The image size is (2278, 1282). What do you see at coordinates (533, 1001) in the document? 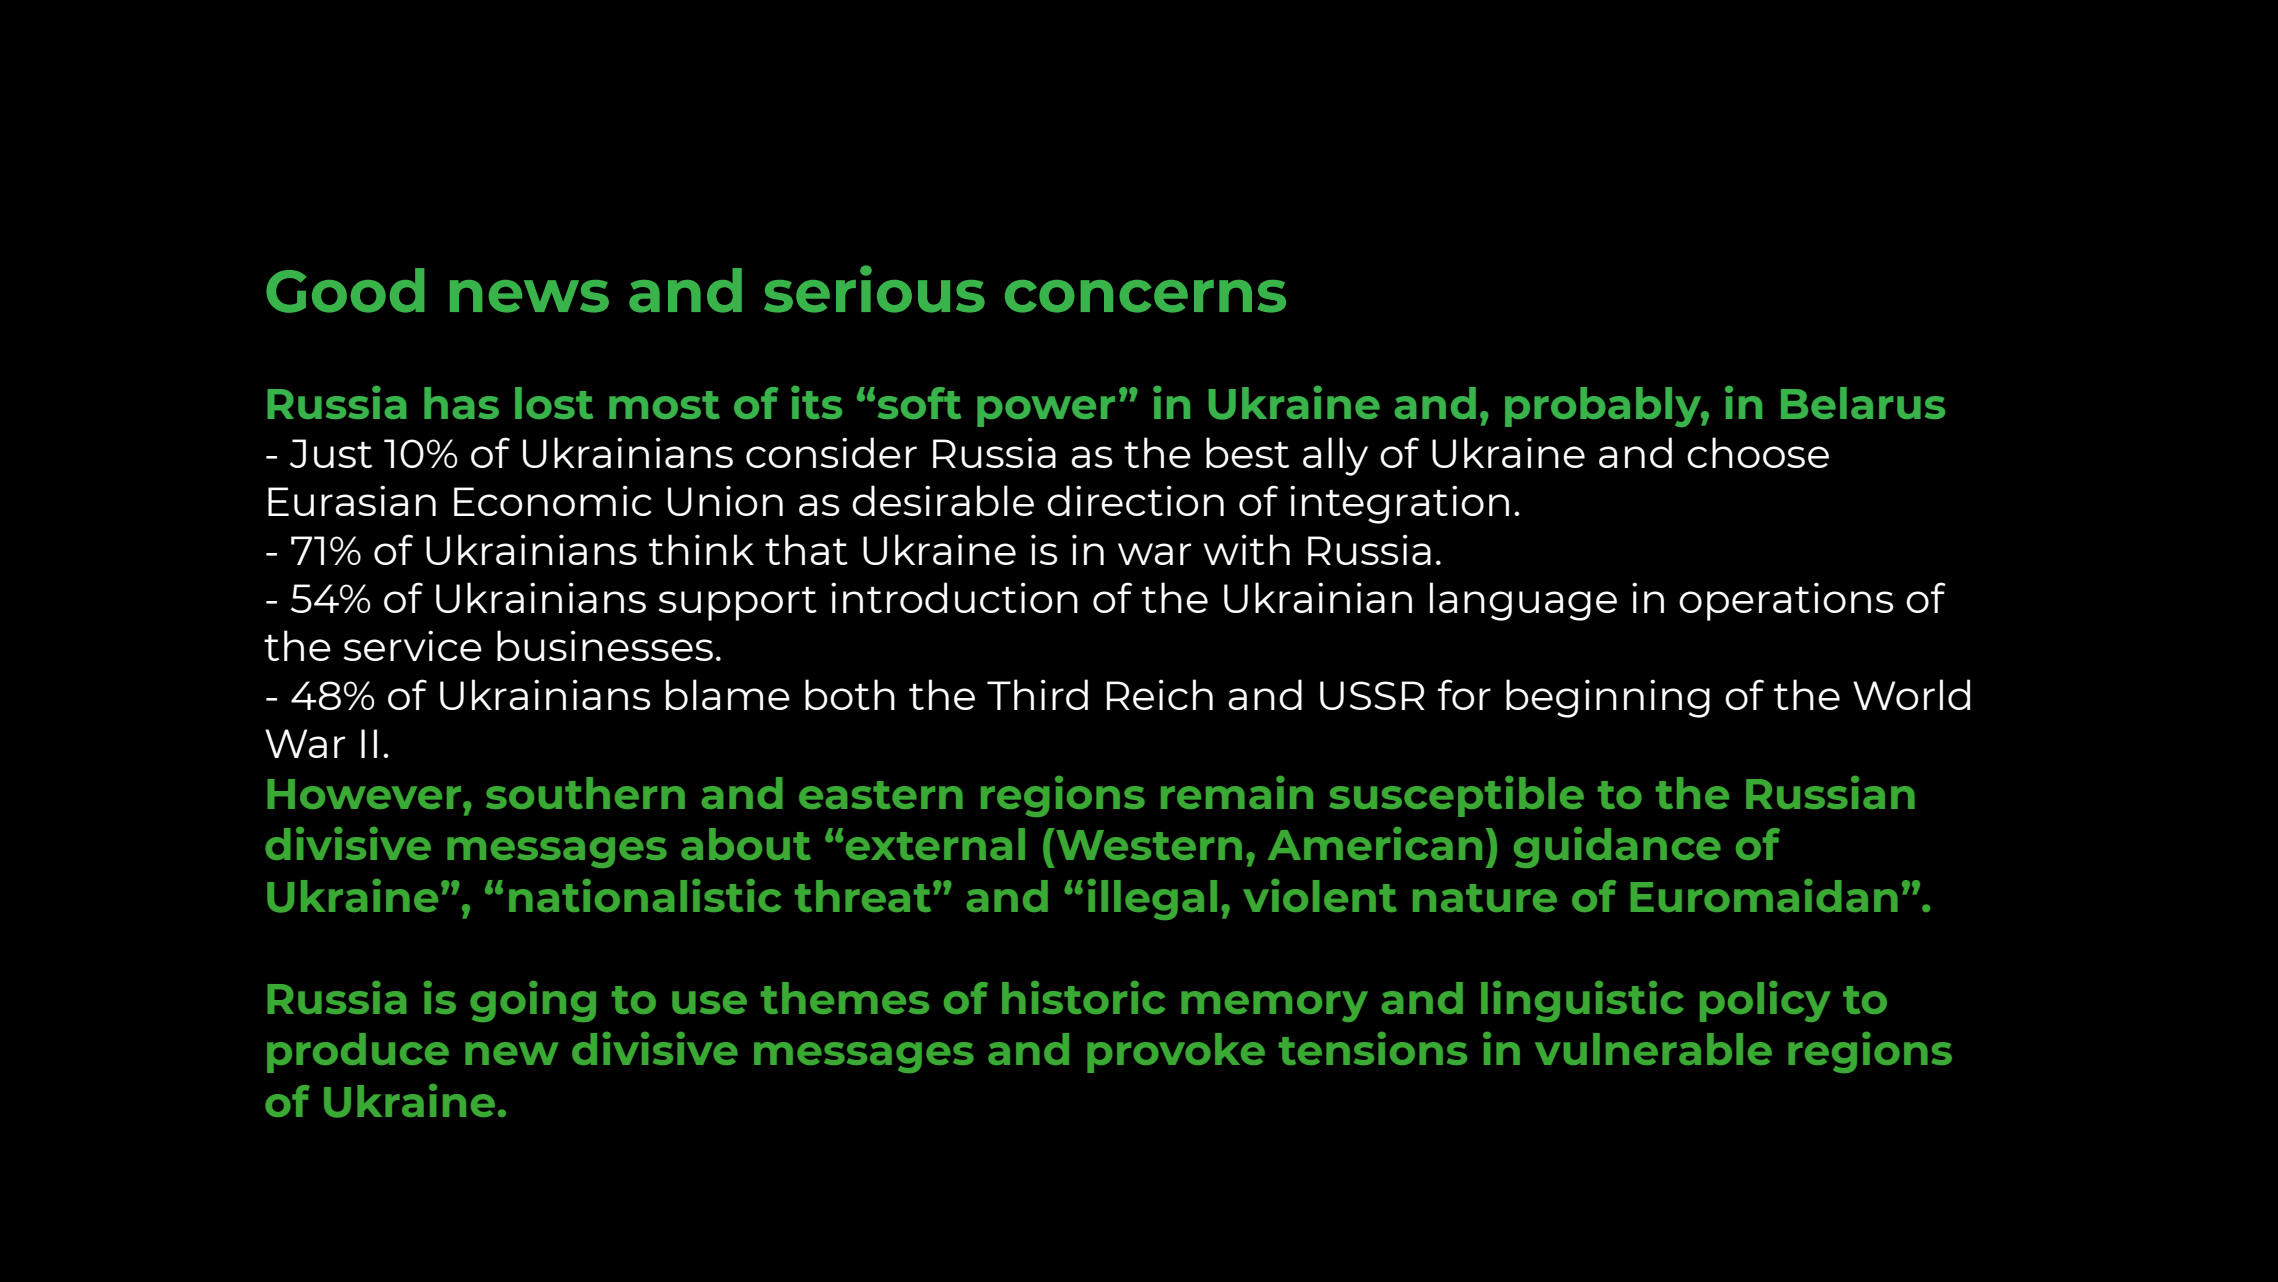
I see `going` at bounding box center [533, 1001].
